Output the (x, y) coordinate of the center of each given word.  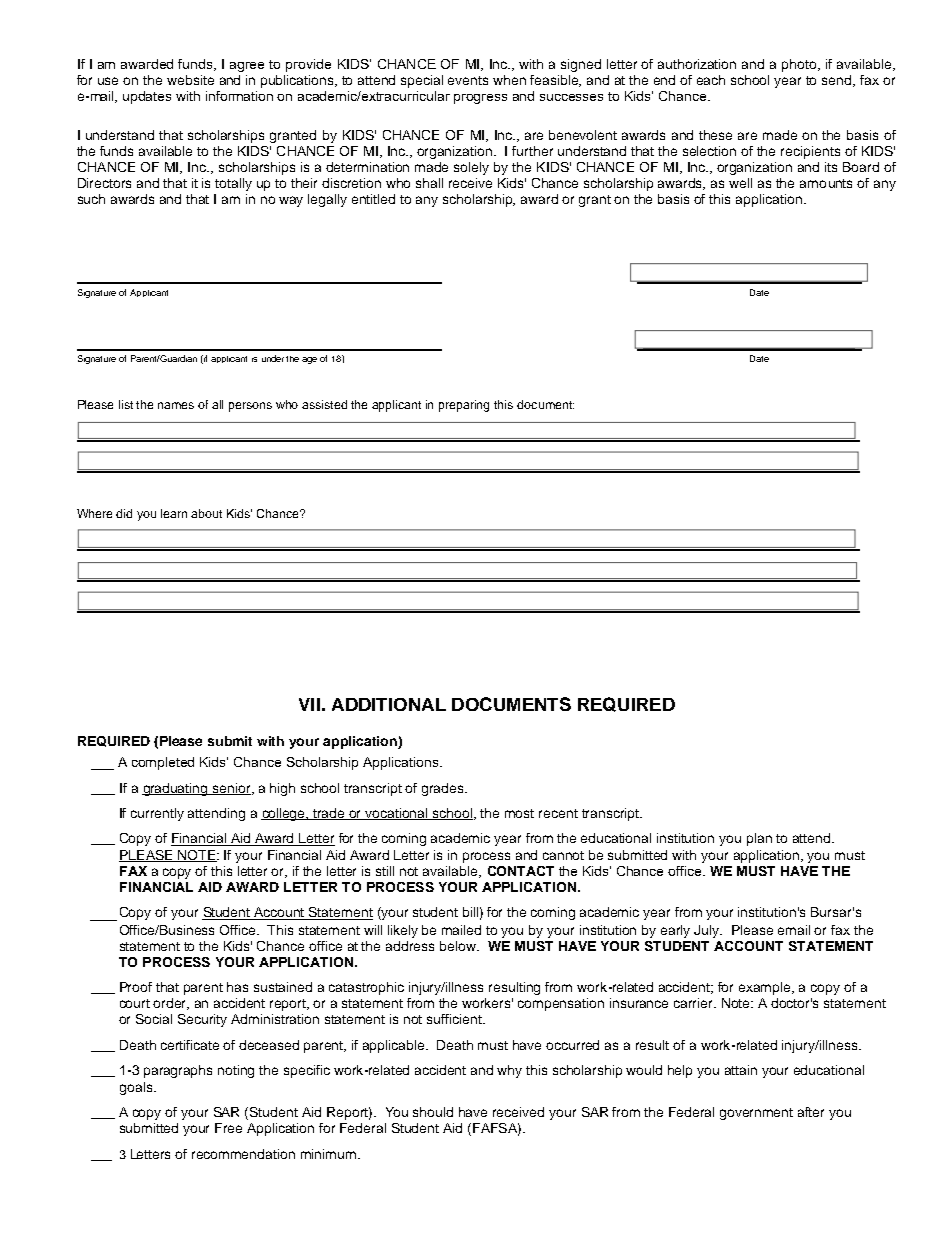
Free (228, 1128)
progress (480, 99)
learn (174, 513)
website (190, 80)
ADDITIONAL (389, 704)
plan (759, 839)
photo (800, 65)
